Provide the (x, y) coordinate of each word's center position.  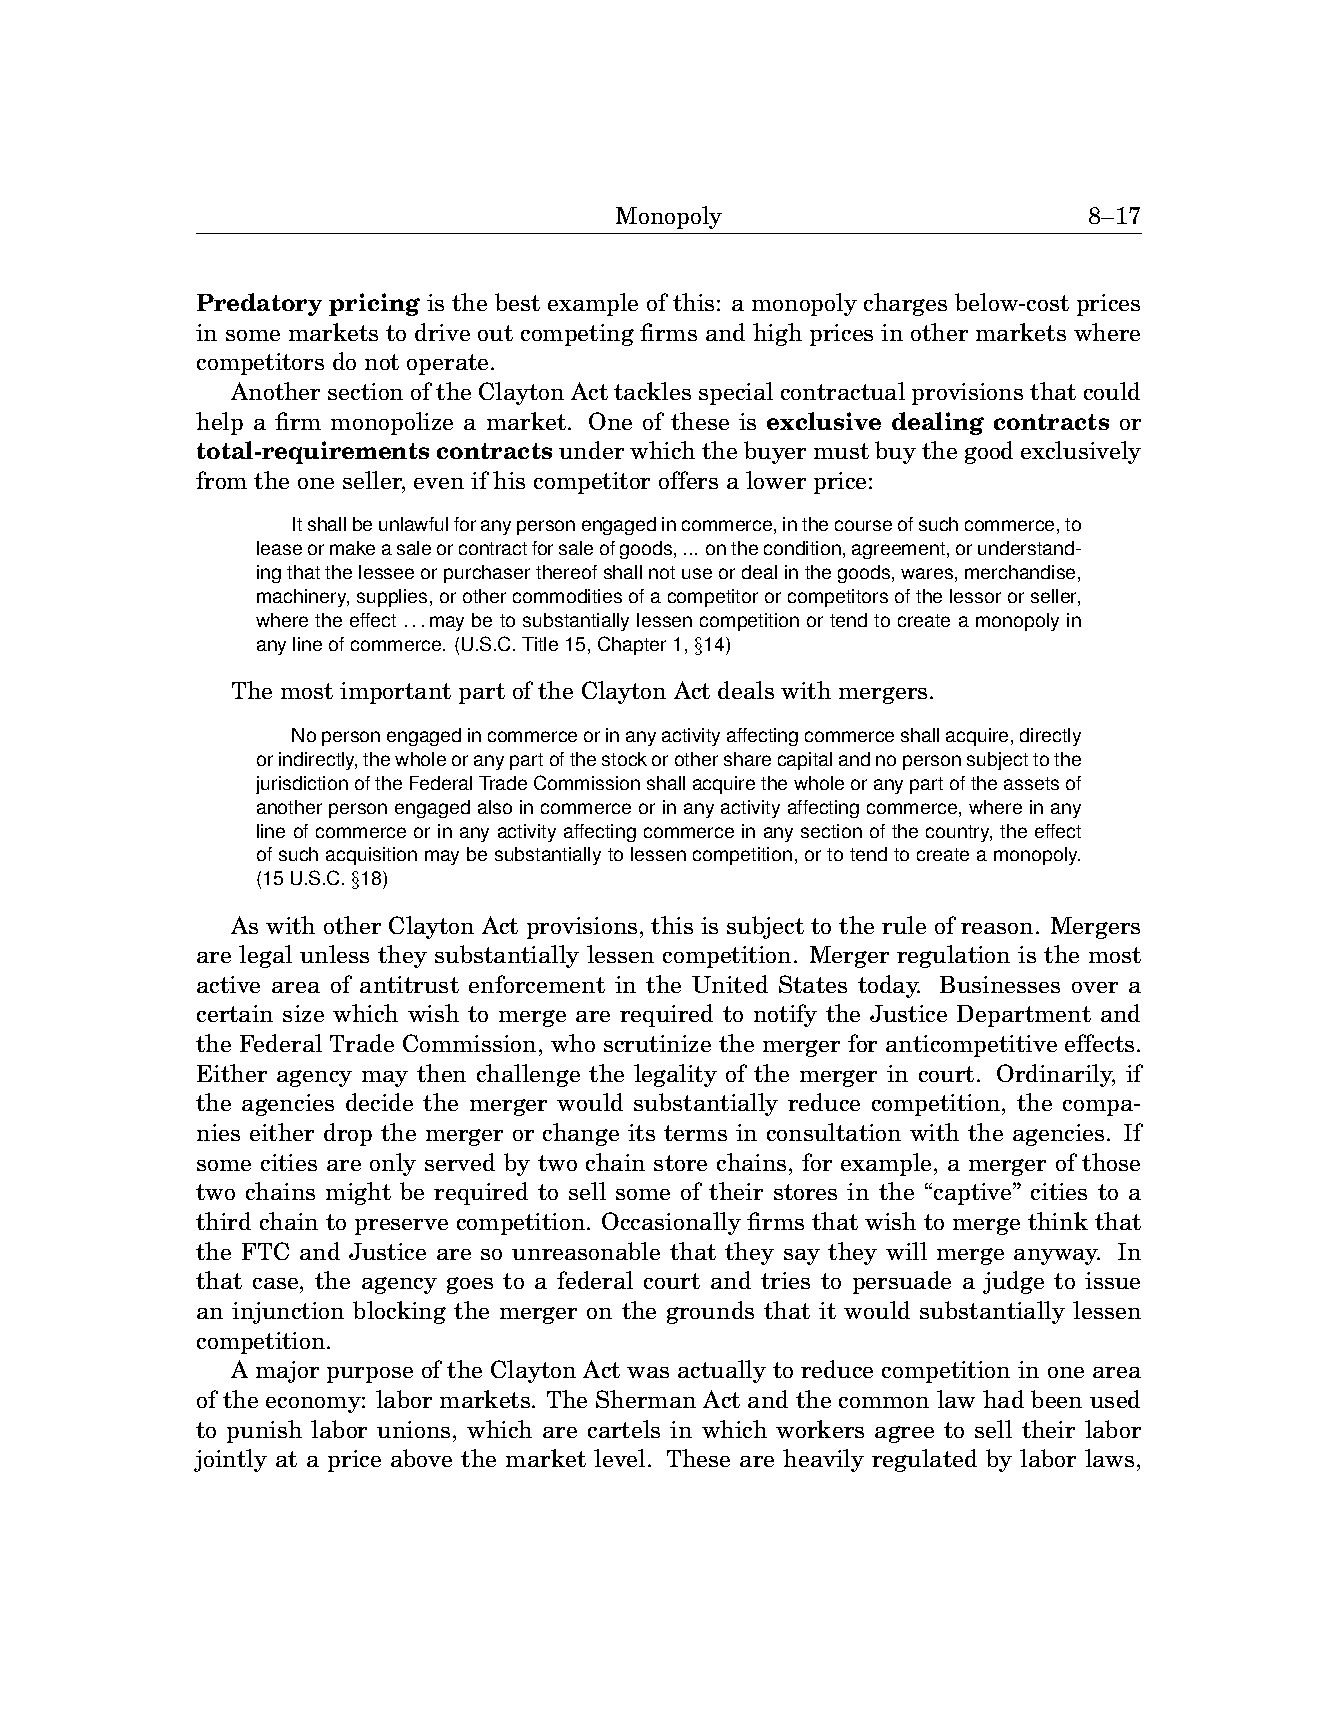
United (730, 984)
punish (264, 1431)
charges (905, 304)
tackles (652, 391)
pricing (374, 304)
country (959, 833)
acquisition (371, 856)
